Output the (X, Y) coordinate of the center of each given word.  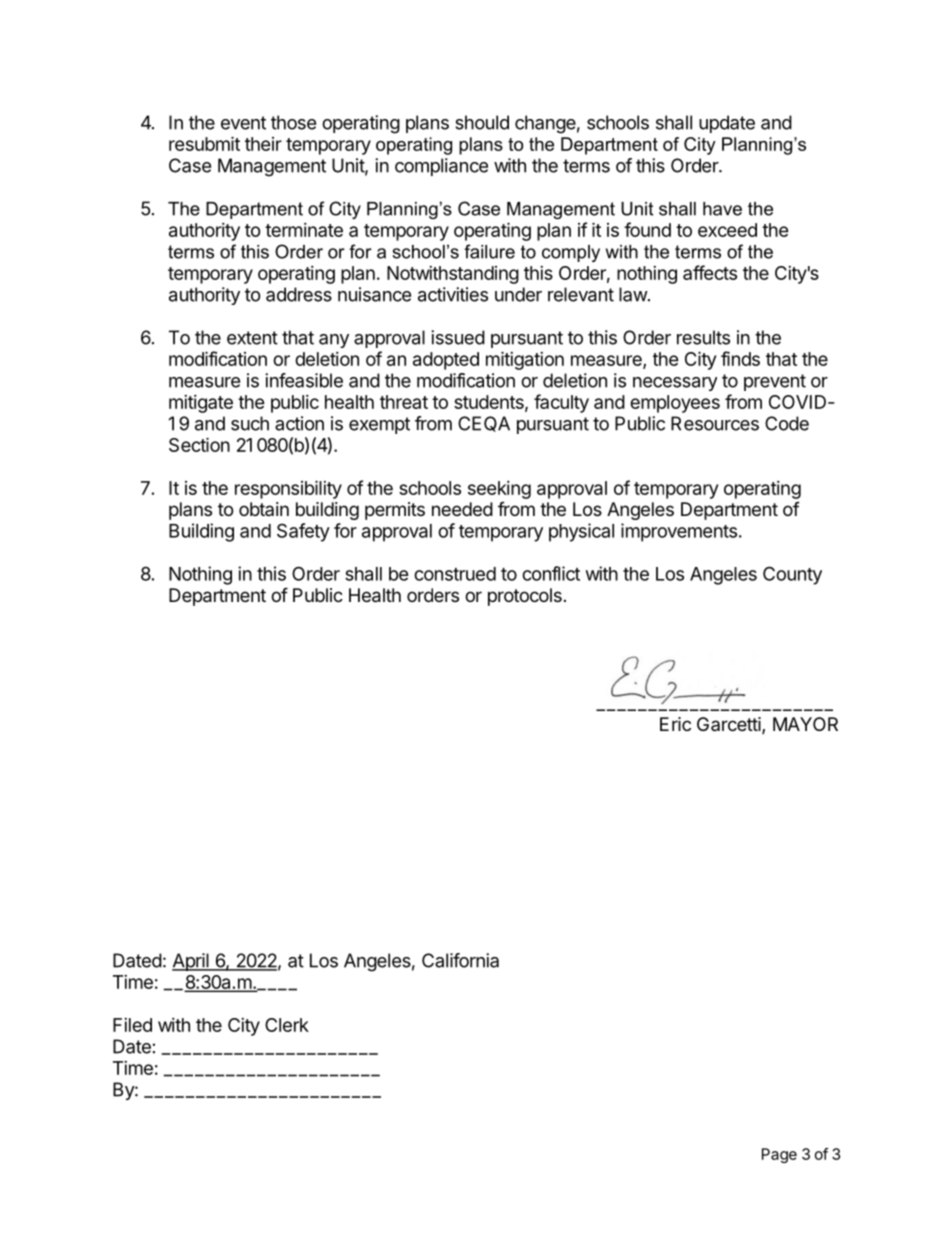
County (792, 575)
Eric (675, 724)
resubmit (204, 143)
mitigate (201, 404)
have (722, 209)
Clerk (287, 1025)
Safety (303, 532)
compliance (441, 167)
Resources (715, 423)
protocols (525, 597)
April (191, 962)
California (460, 960)
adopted (446, 361)
